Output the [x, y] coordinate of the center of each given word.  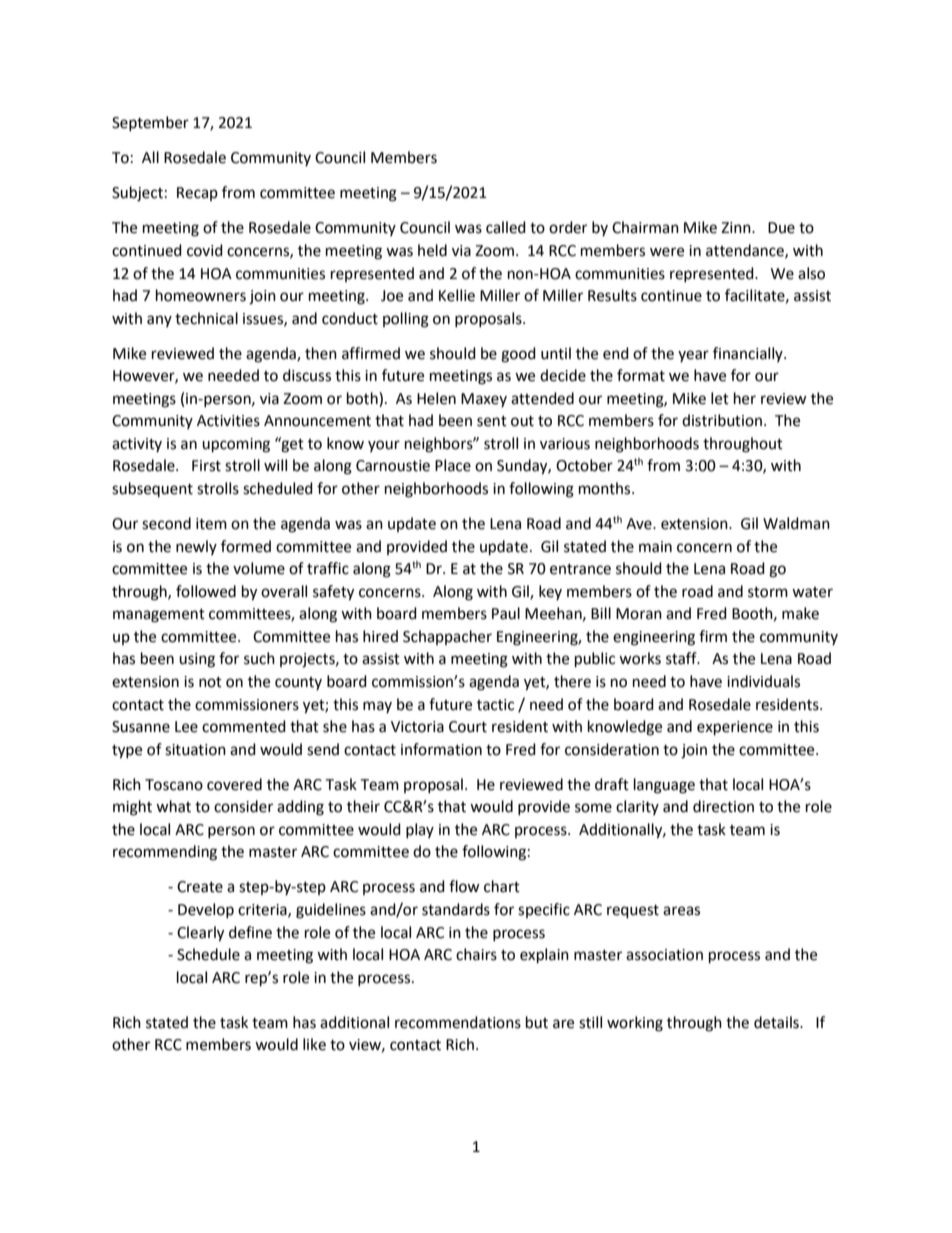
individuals [763, 681]
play [420, 830]
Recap [197, 194]
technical [206, 318]
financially [749, 354]
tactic [495, 705]
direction [723, 806]
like [314, 1044]
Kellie [457, 295]
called [506, 227]
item [211, 524]
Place [453, 465]
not [210, 682]
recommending [165, 853]
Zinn [737, 227]
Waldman [796, 523]
